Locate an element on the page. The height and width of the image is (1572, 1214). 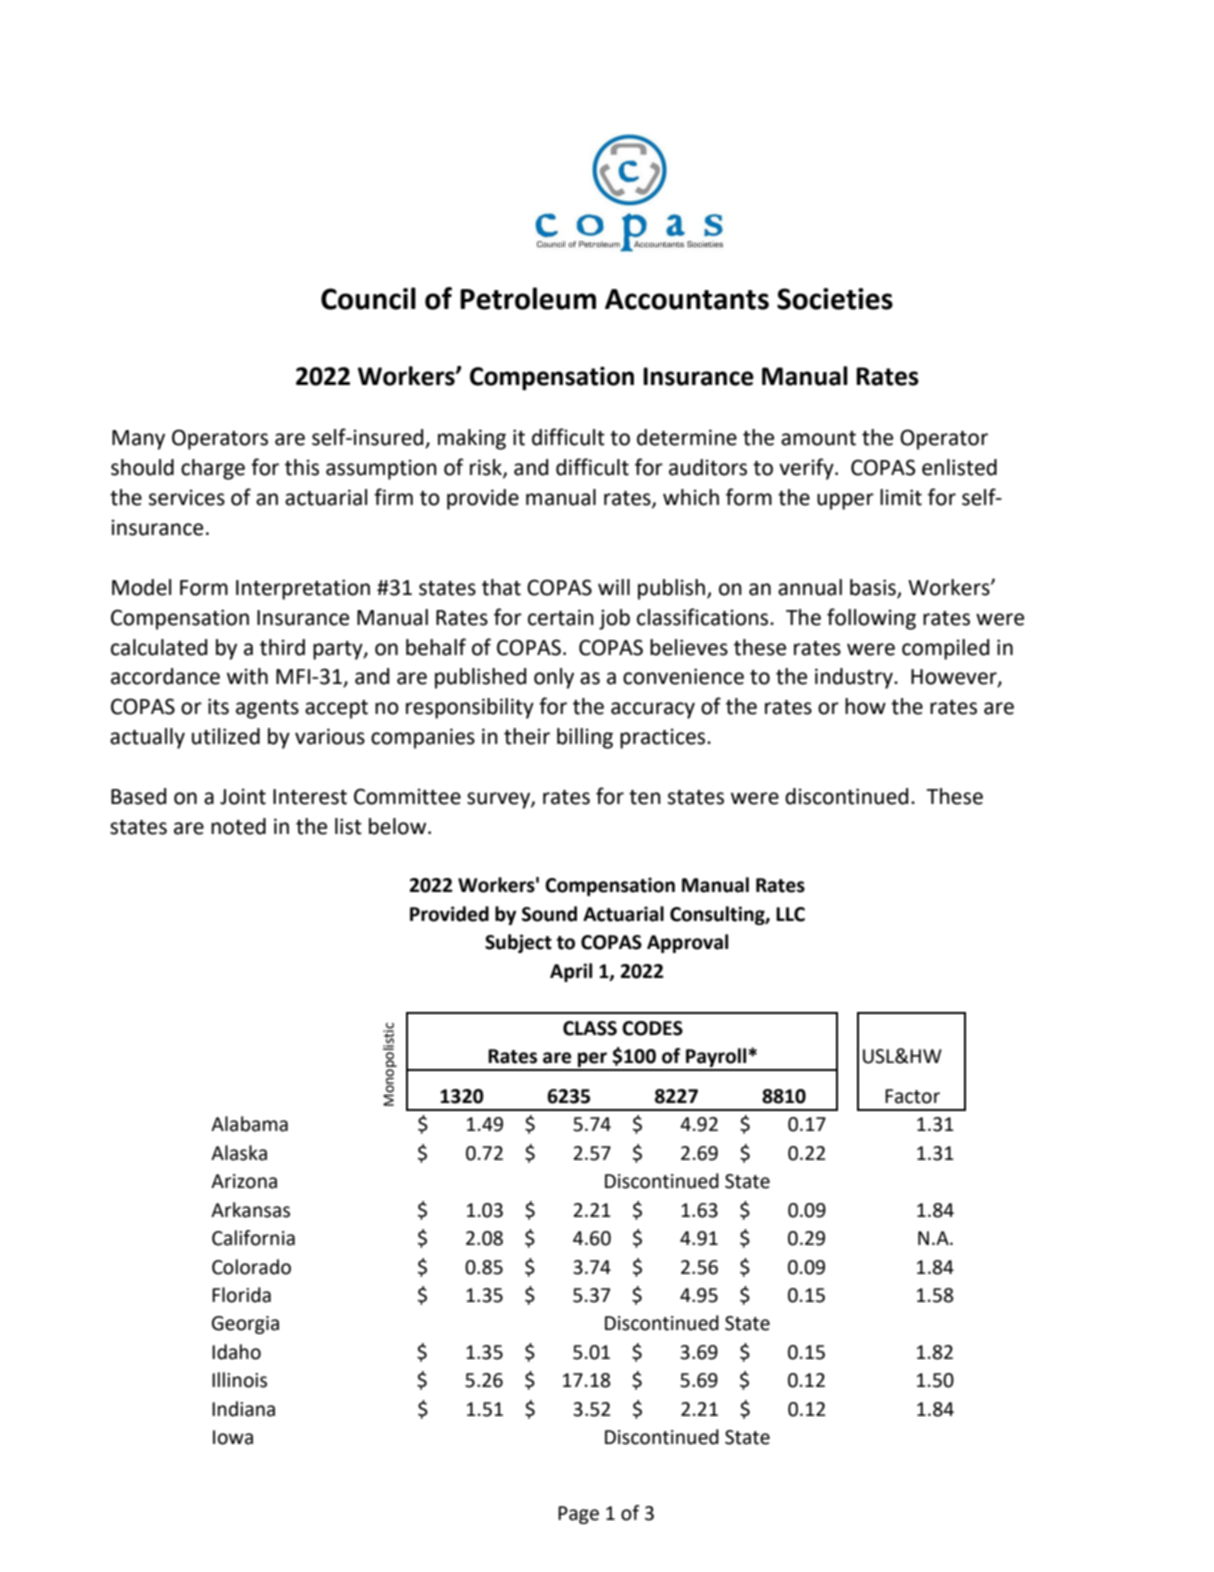
Societies is located at coordinates (835, 299).
